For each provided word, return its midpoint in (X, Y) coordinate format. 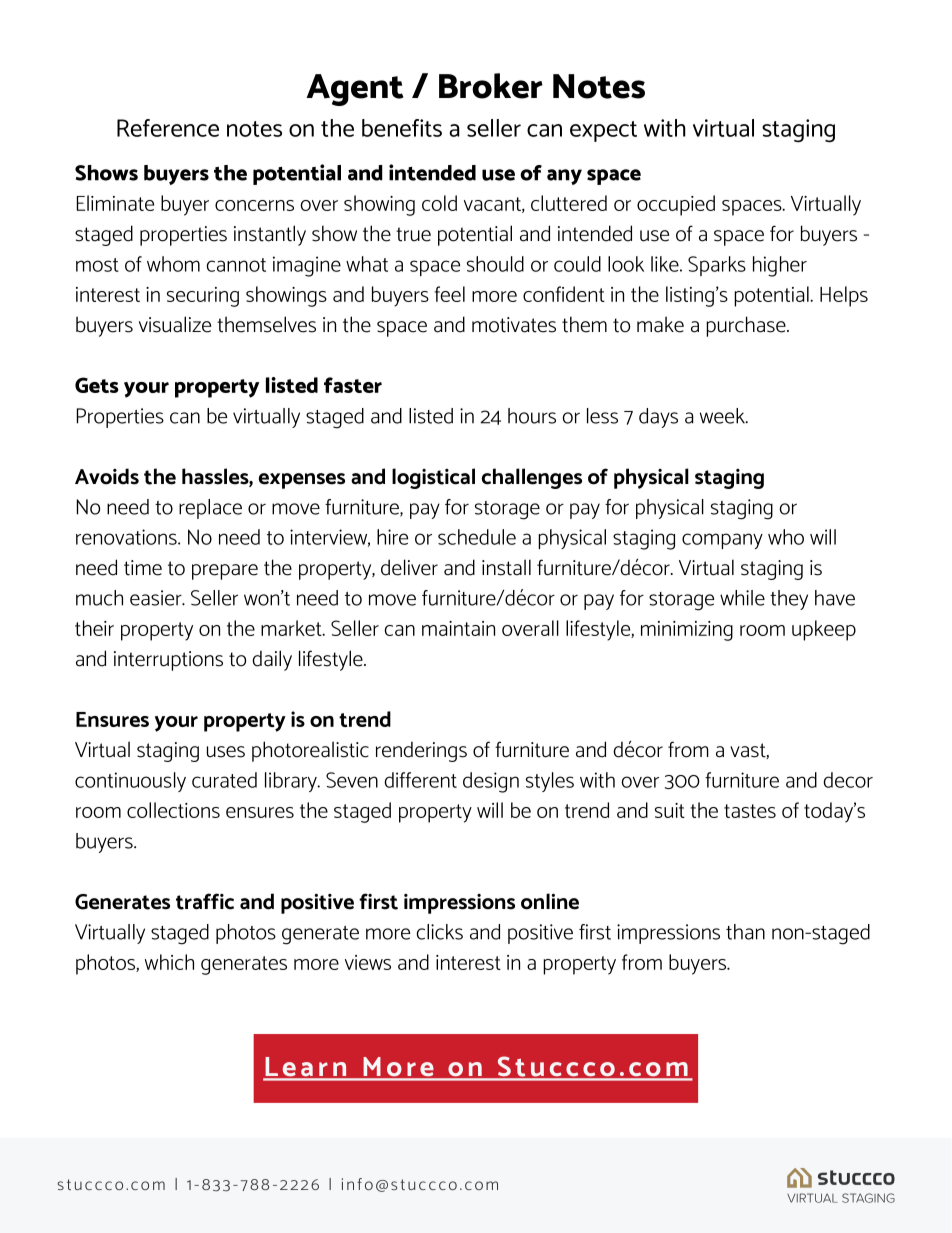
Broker (491, 86)
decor (848, 780)
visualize (175, 324)
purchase (747, 326)
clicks (439, 932)
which (169, 962)
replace (210, 509)
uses (226, 752)
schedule (477, 537)
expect (603, 131)
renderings (421, 752)
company (722, 541)
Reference (168, 128)
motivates (514, 325)
